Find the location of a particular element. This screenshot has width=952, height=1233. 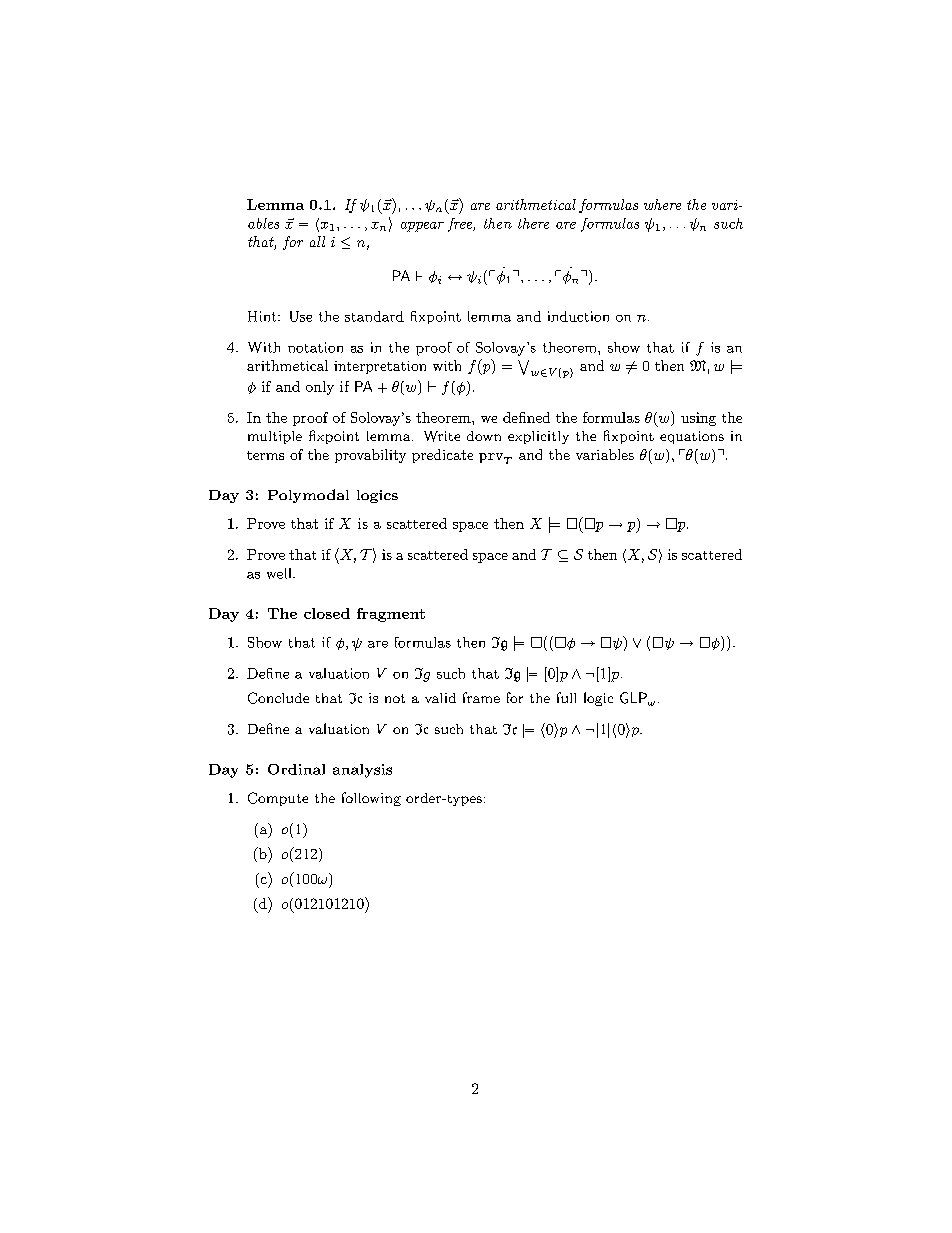

fragment is located at coordinates (391, 615).
